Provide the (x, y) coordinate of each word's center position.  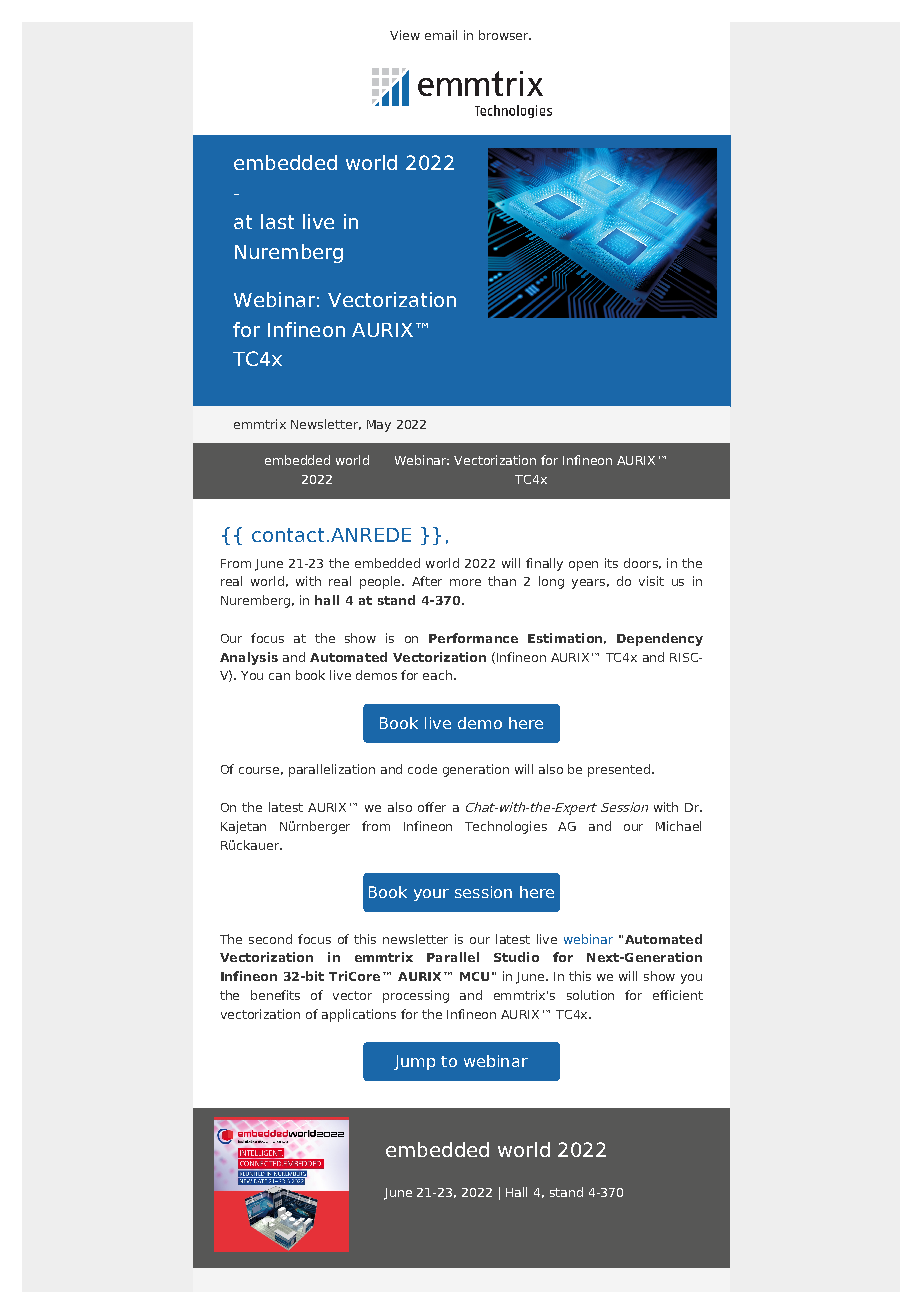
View (405, 35)
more (465, 582)
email (441, 35)
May (379, 426)
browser (505, 35)
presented (619, 770)
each (437, 675)
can (279, 676)
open (583, 566)
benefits (275, 995)
